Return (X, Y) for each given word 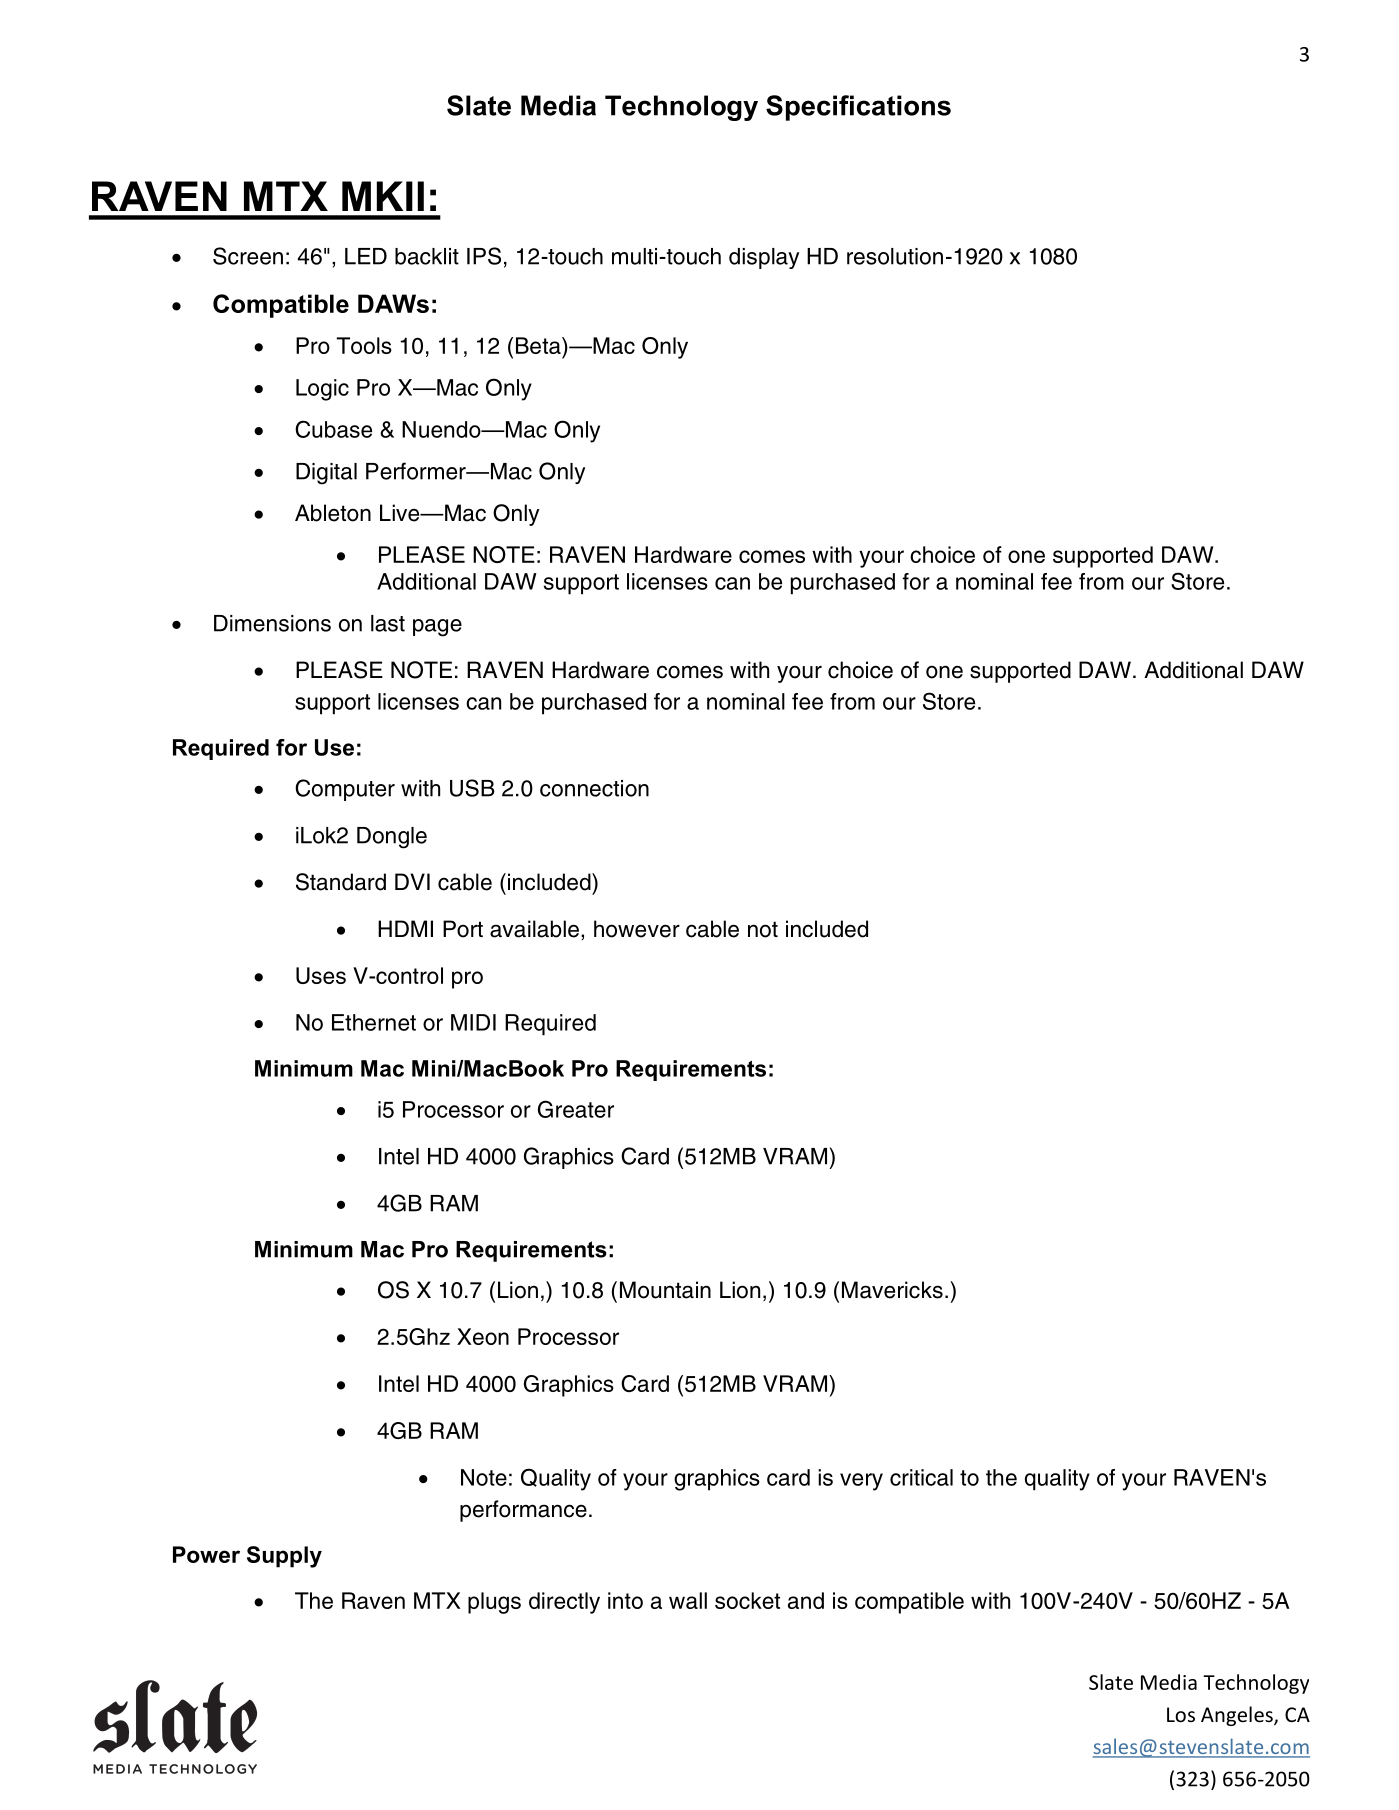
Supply (284, 1557)
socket (747, 1600)
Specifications (858, 108)
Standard (341, 882)
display (764, 258)
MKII (383, 196)
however (637, 929)
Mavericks (892, 1290)
